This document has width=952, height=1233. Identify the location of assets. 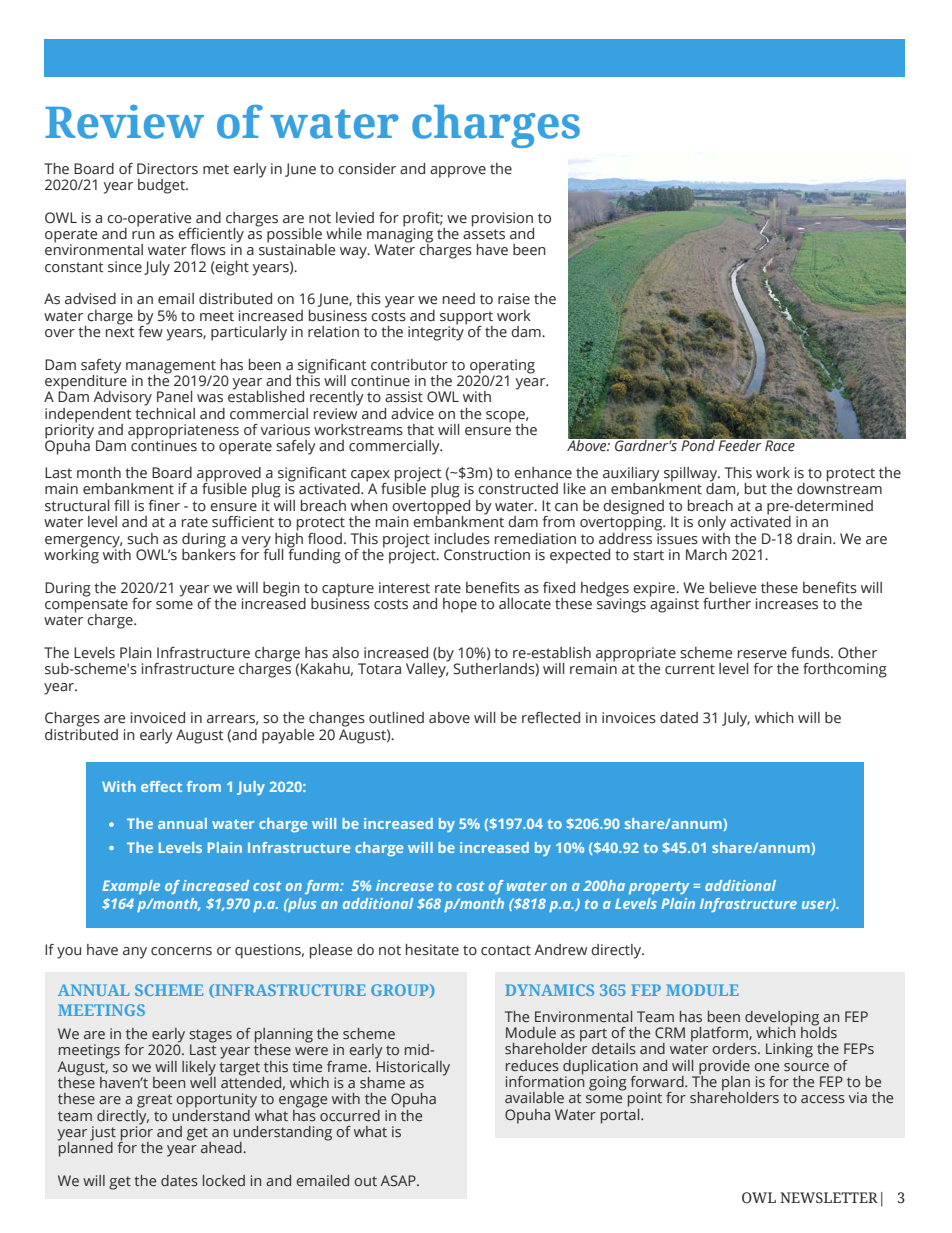
(484, 234).
